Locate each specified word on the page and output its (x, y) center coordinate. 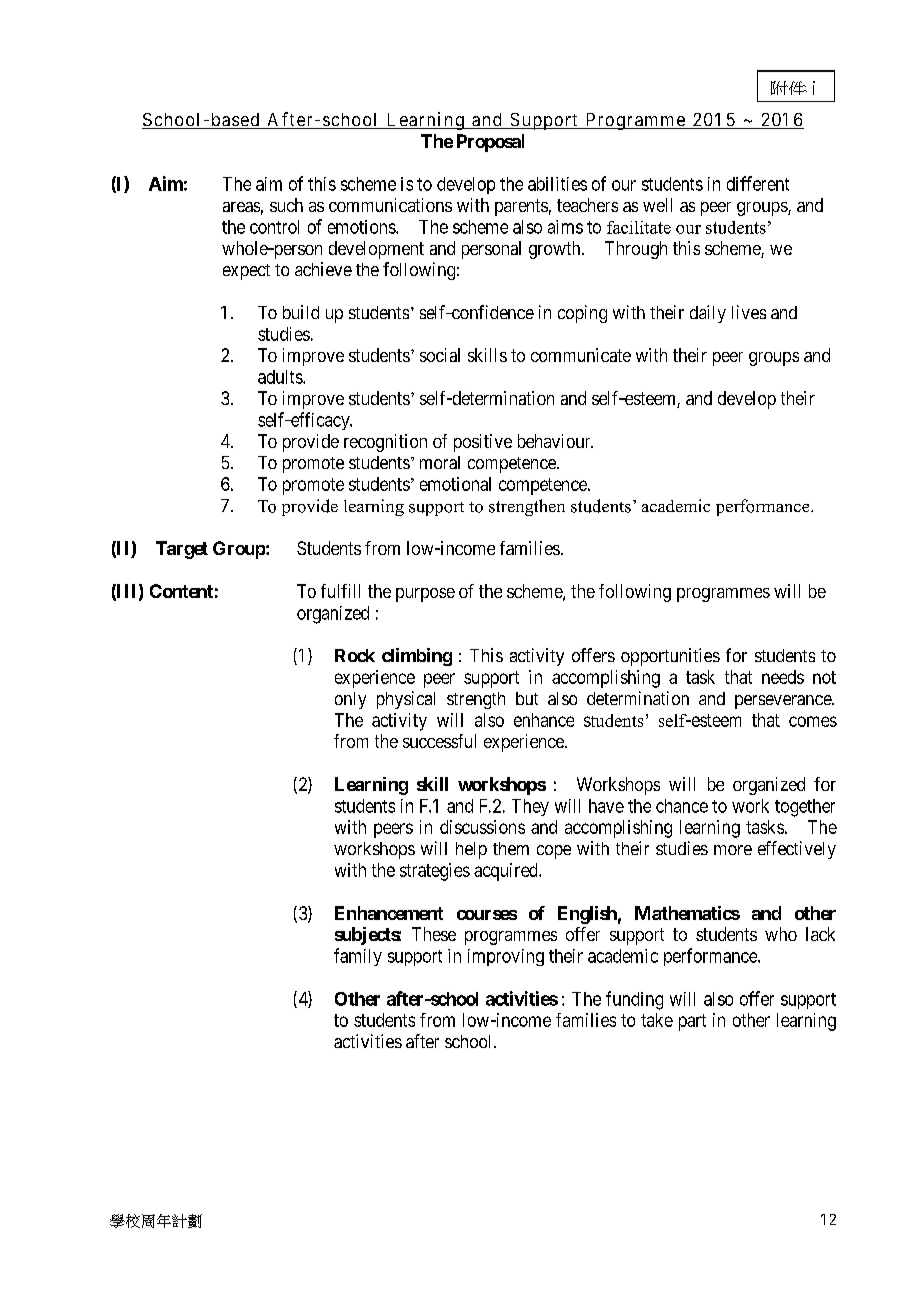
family (358, 957)
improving (506, 957)
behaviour (555, 441)
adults (281, 377)
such (286, 205)
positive (483, 443)
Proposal (490, 143)
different (758, 183)
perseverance (784, 702)
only (350, 700)
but (527, 698)
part (692, 1022)
